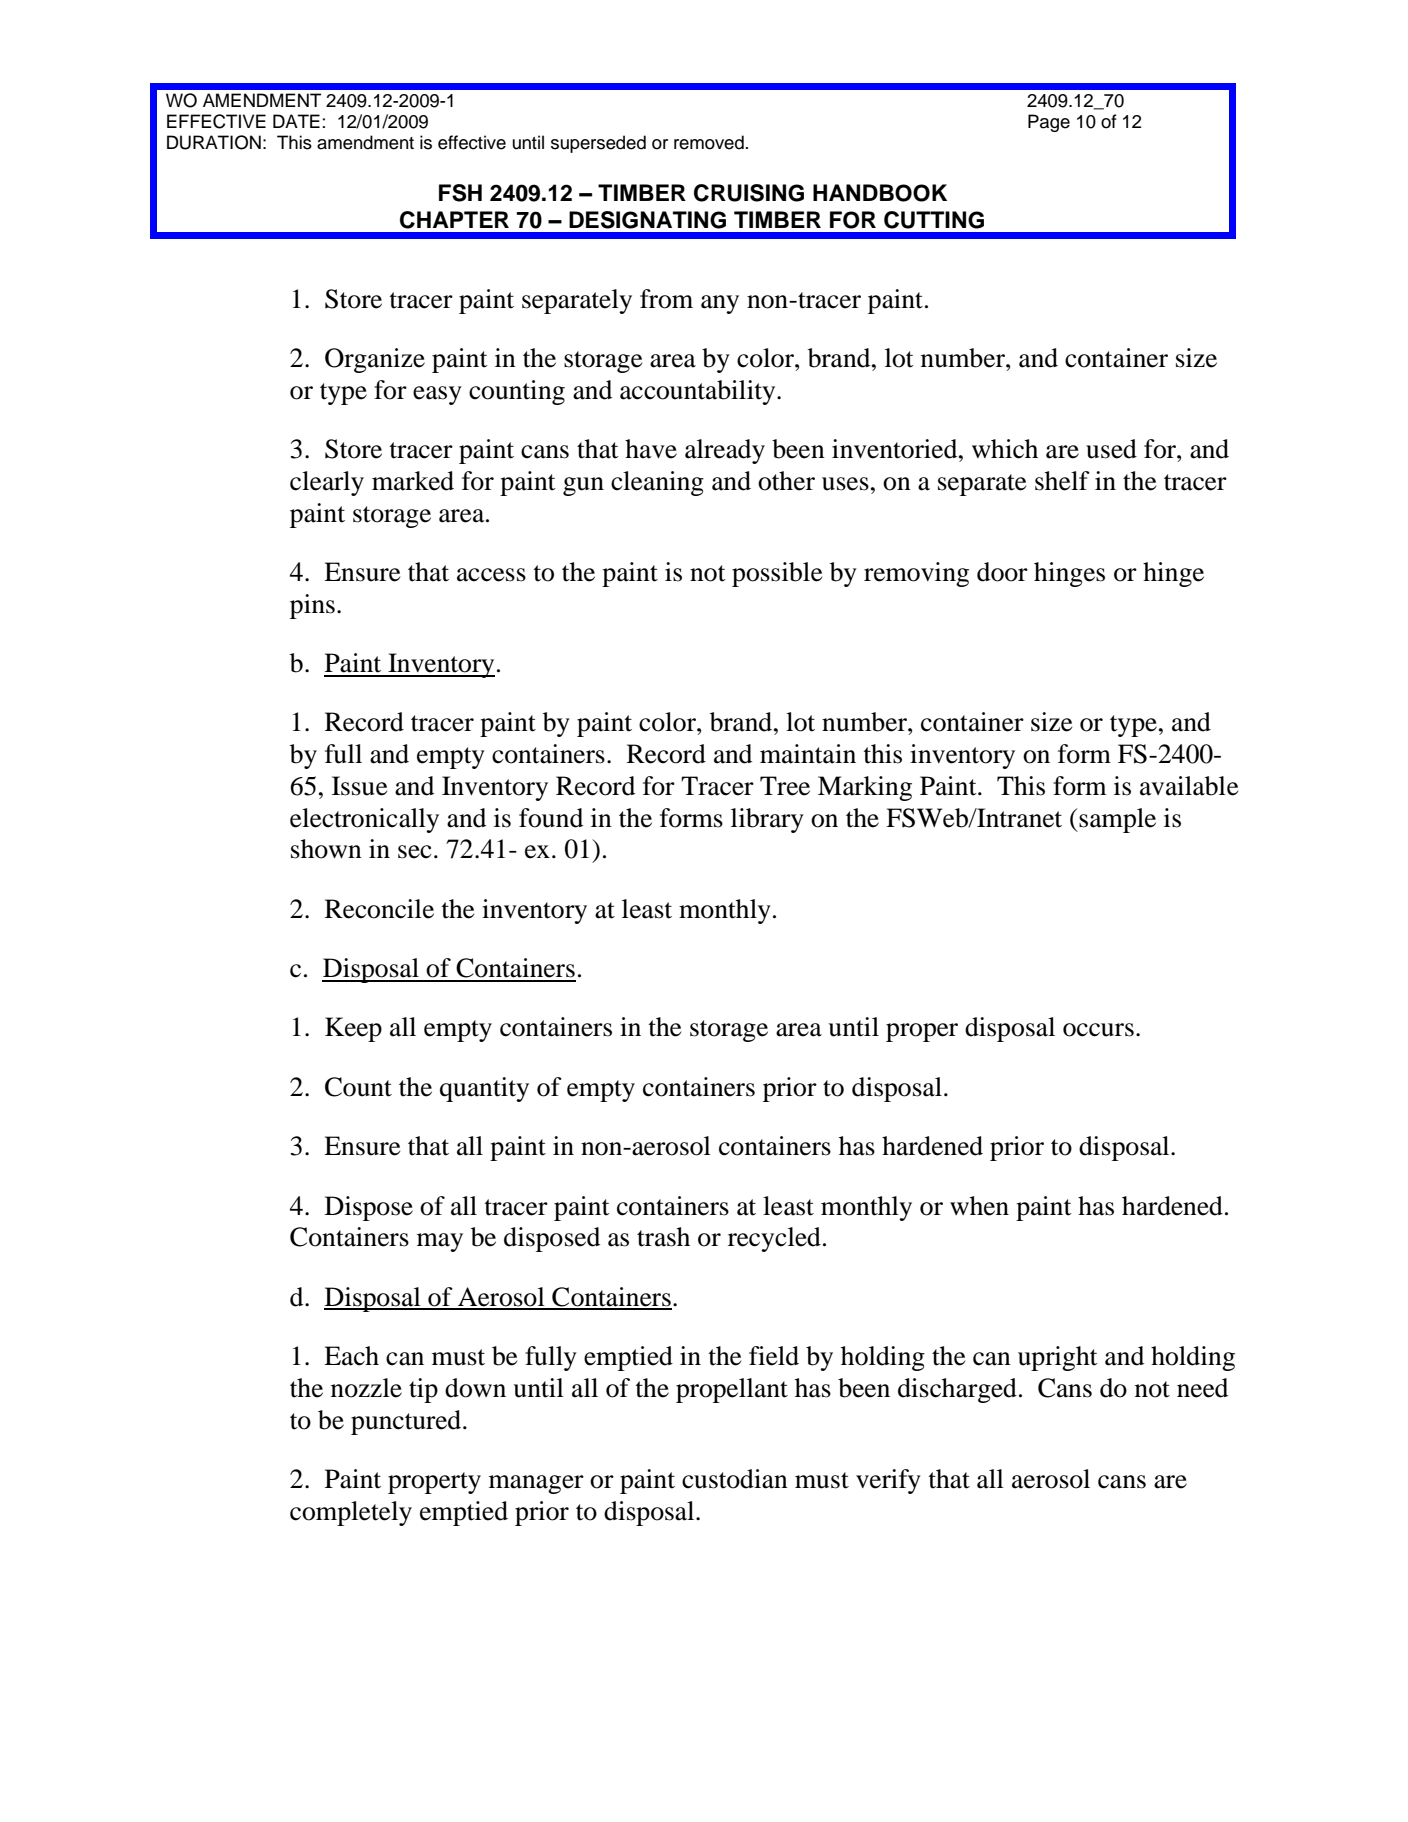 This image has width=1408, height=1822. Describe the element at coordinates (709, 142) in the image. I see `removed` at that location.
